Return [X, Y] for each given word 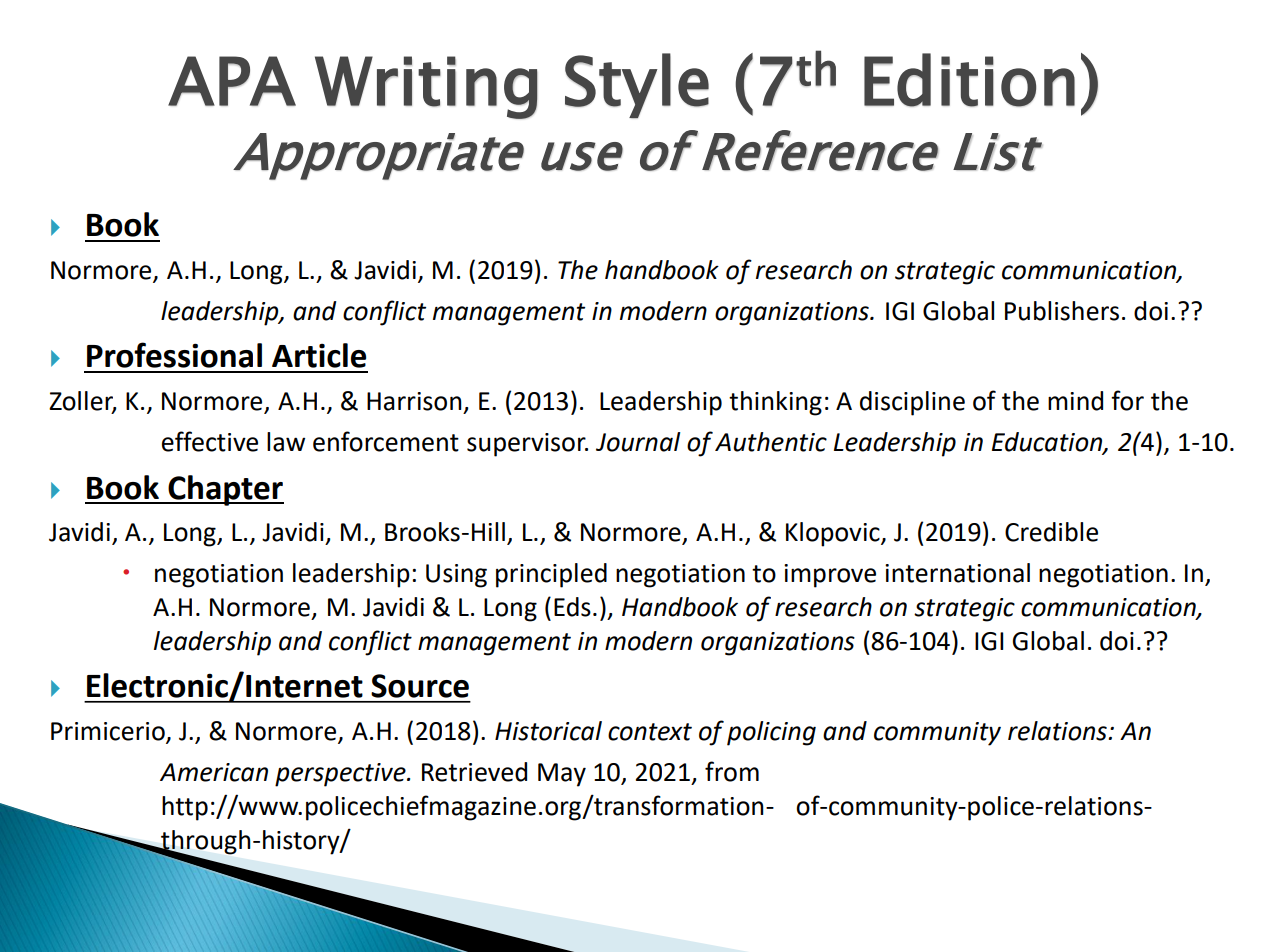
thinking [775, 403]
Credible [1051, 532]
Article [319, 355]
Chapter [225, 490]
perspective [341, 775]
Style [637, 86]
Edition [969, 80]
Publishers [1062, 311]
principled [551, 575]
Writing [426, 87]
